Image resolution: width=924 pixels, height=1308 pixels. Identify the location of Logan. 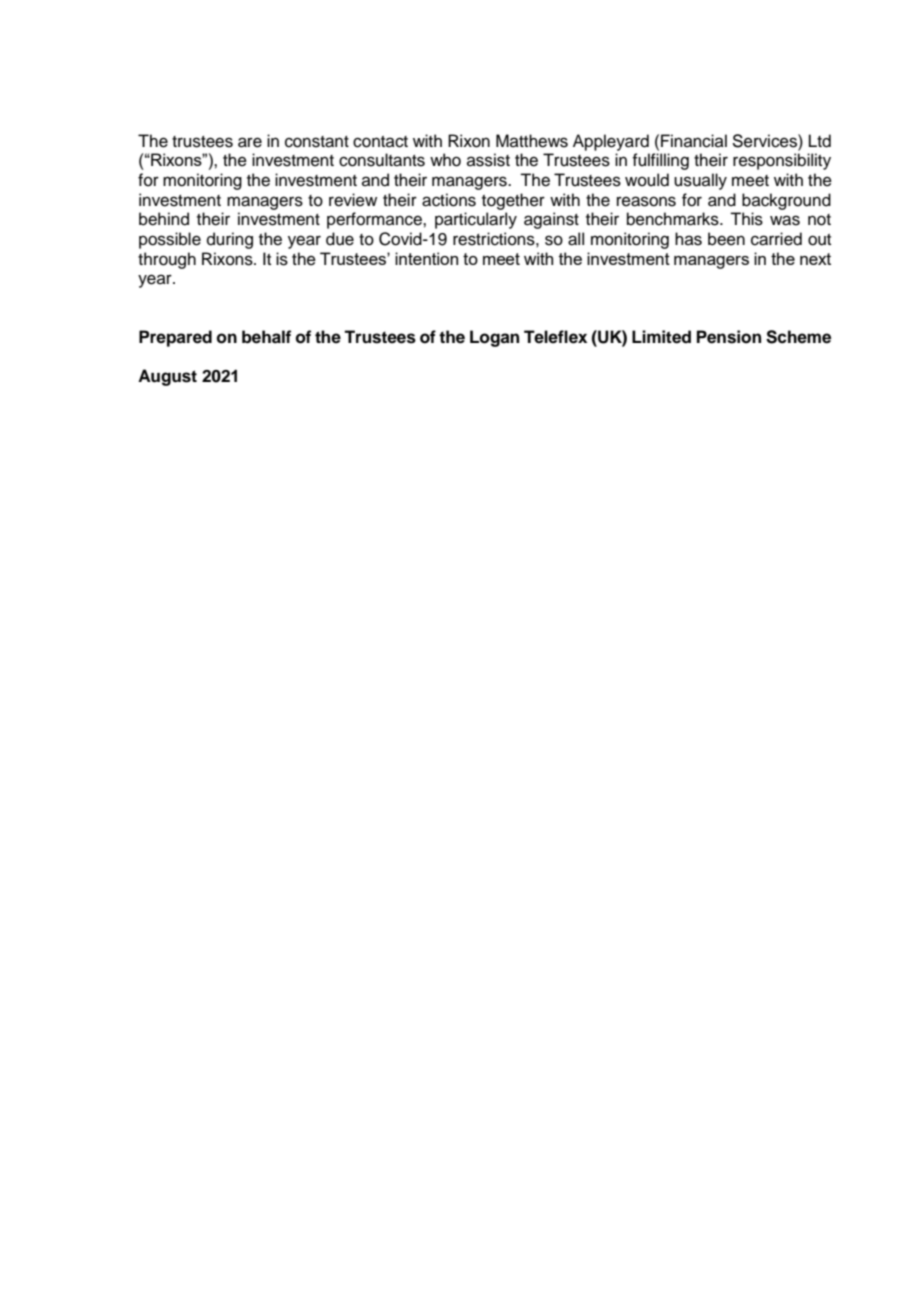
(494, 338).
